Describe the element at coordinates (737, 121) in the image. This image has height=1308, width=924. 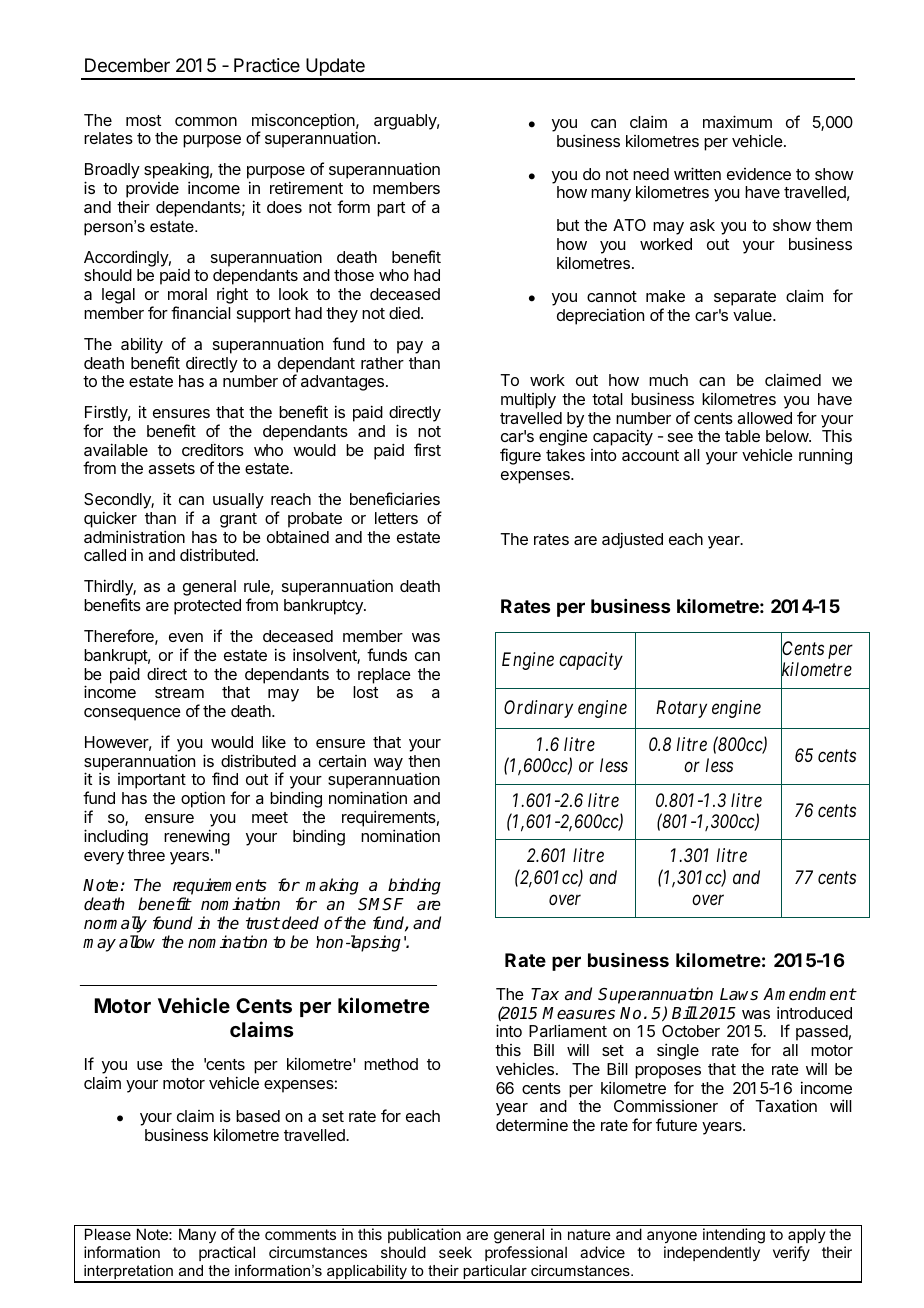
I see `maximum` at that location.
